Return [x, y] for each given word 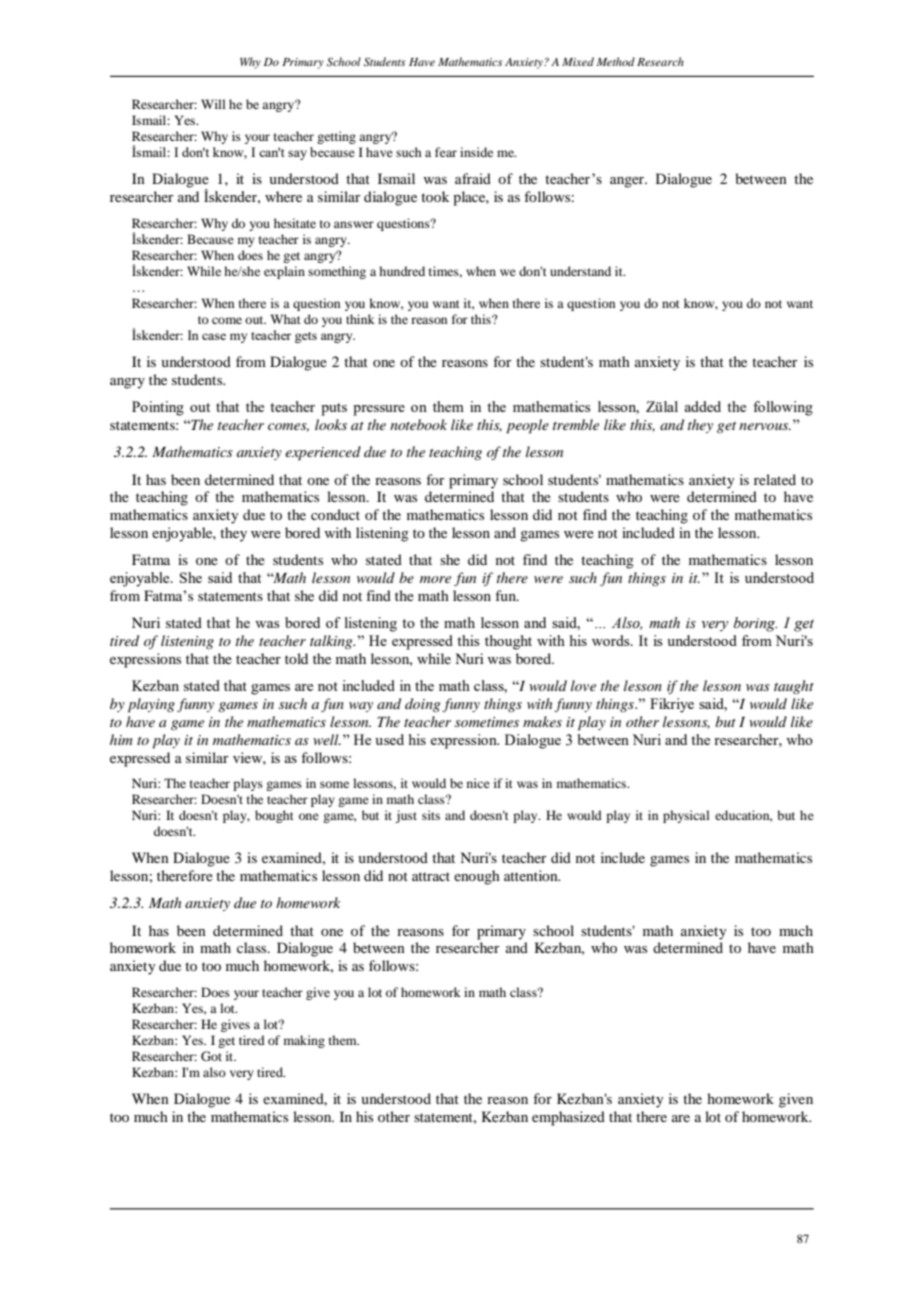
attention [532, 875]
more [435, 579]
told [296, 658]
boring [755, 624]
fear [446, 152]
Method [615, 61]
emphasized [568, 1118]
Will [213, 104]
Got [211, 1056]
